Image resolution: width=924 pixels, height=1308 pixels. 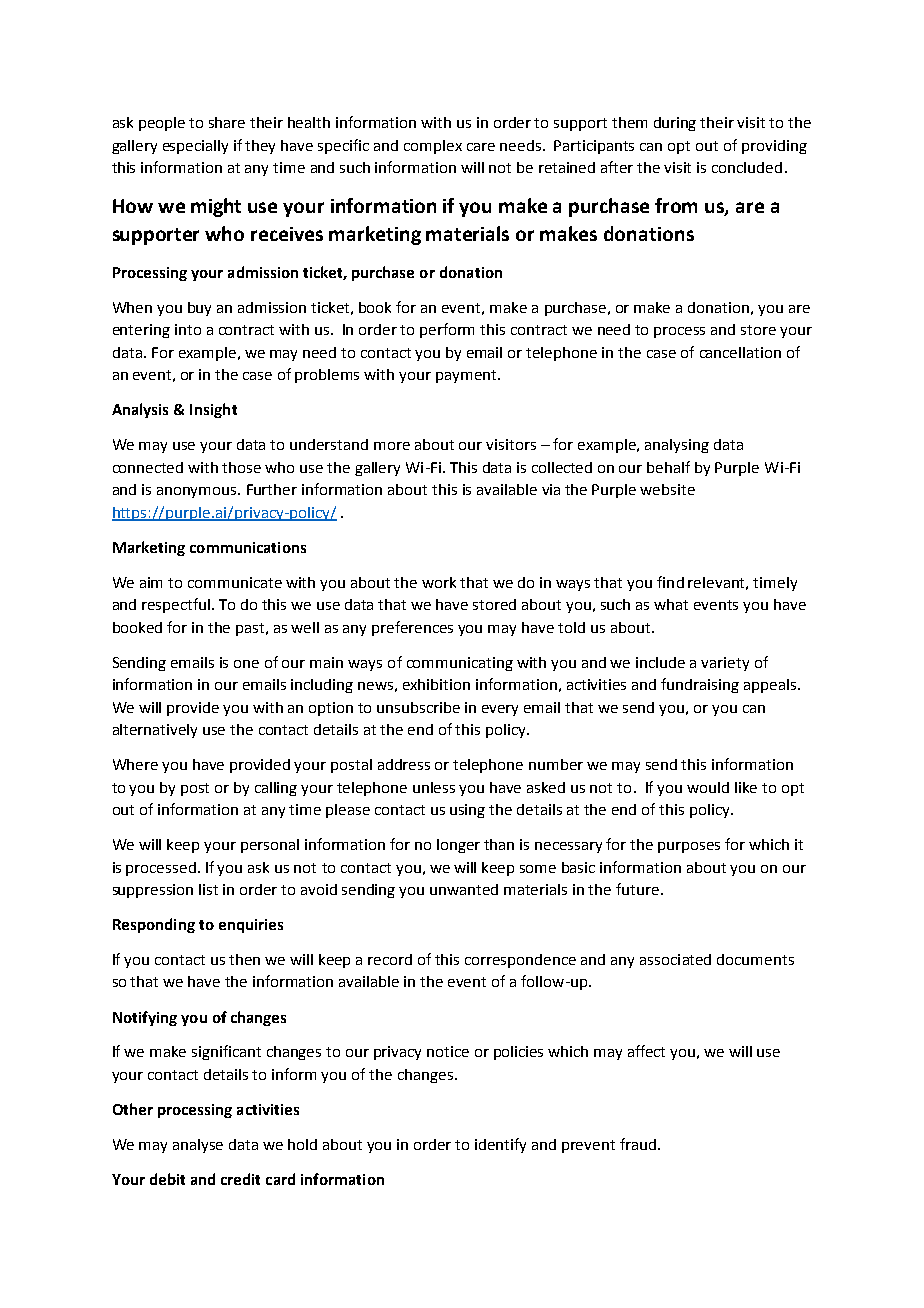 I want to click on during, so click(x=675, y=124).
